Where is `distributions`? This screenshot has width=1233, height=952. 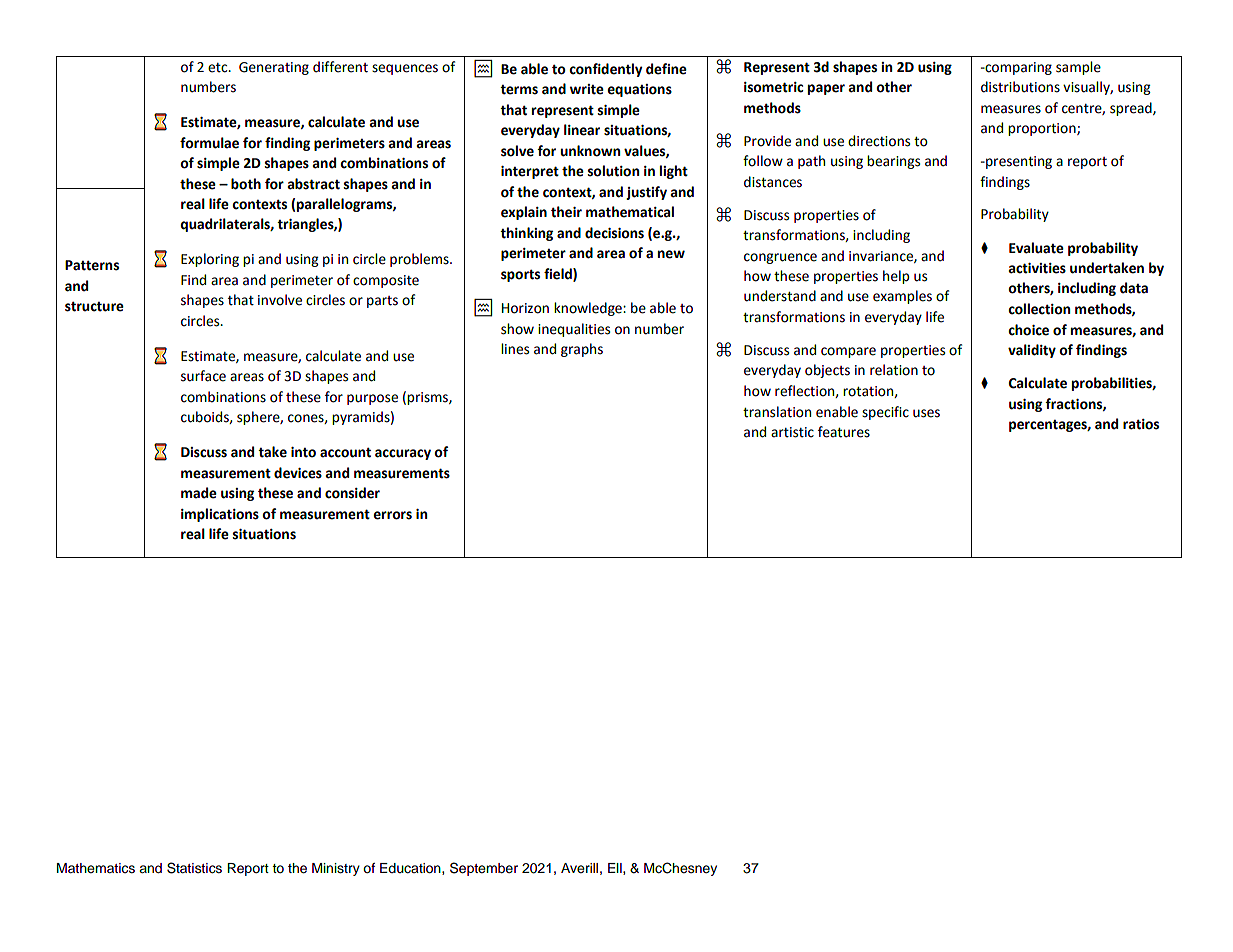
distributions is located at coordinates (1020, 87).
